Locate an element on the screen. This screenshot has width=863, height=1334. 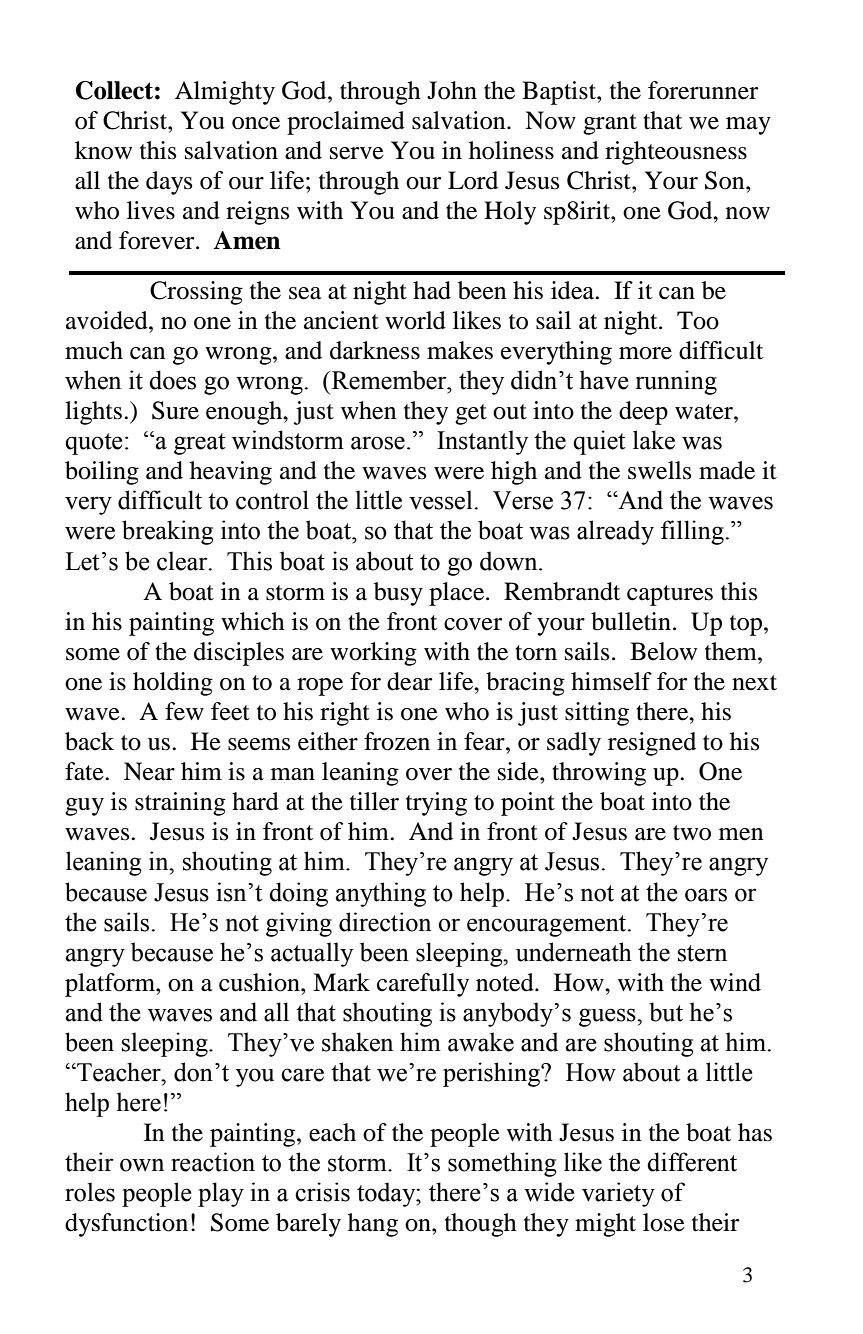
dysfunction is located at coordinates (126, 1225).
